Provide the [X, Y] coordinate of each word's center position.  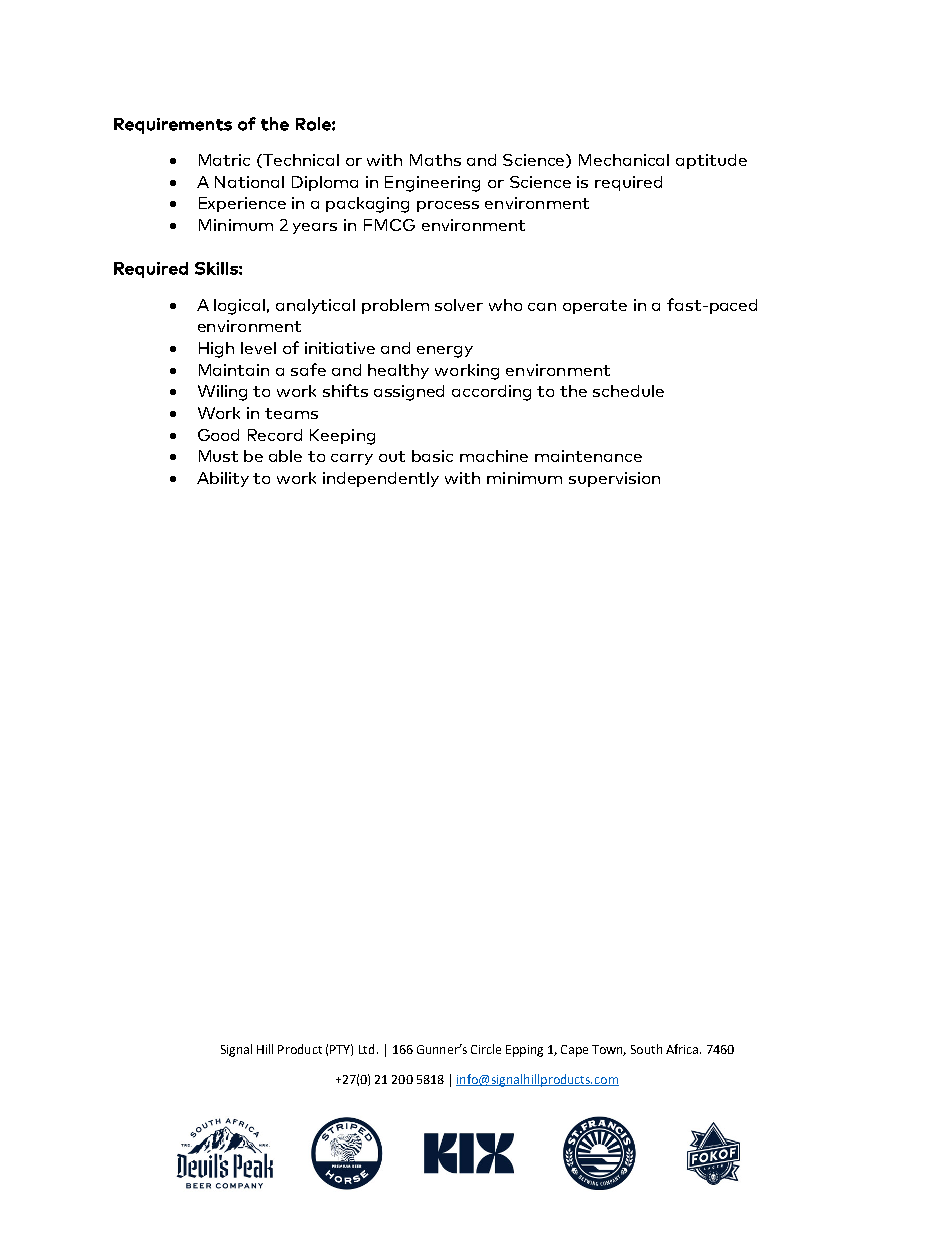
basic [432, 456]
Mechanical [624, 160]
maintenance [588, 456]
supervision [614, 479]
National [249, 182]
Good [218, 435]
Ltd [366, 1049]
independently [381, 479]
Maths [435, 160]
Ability [223, 479]
